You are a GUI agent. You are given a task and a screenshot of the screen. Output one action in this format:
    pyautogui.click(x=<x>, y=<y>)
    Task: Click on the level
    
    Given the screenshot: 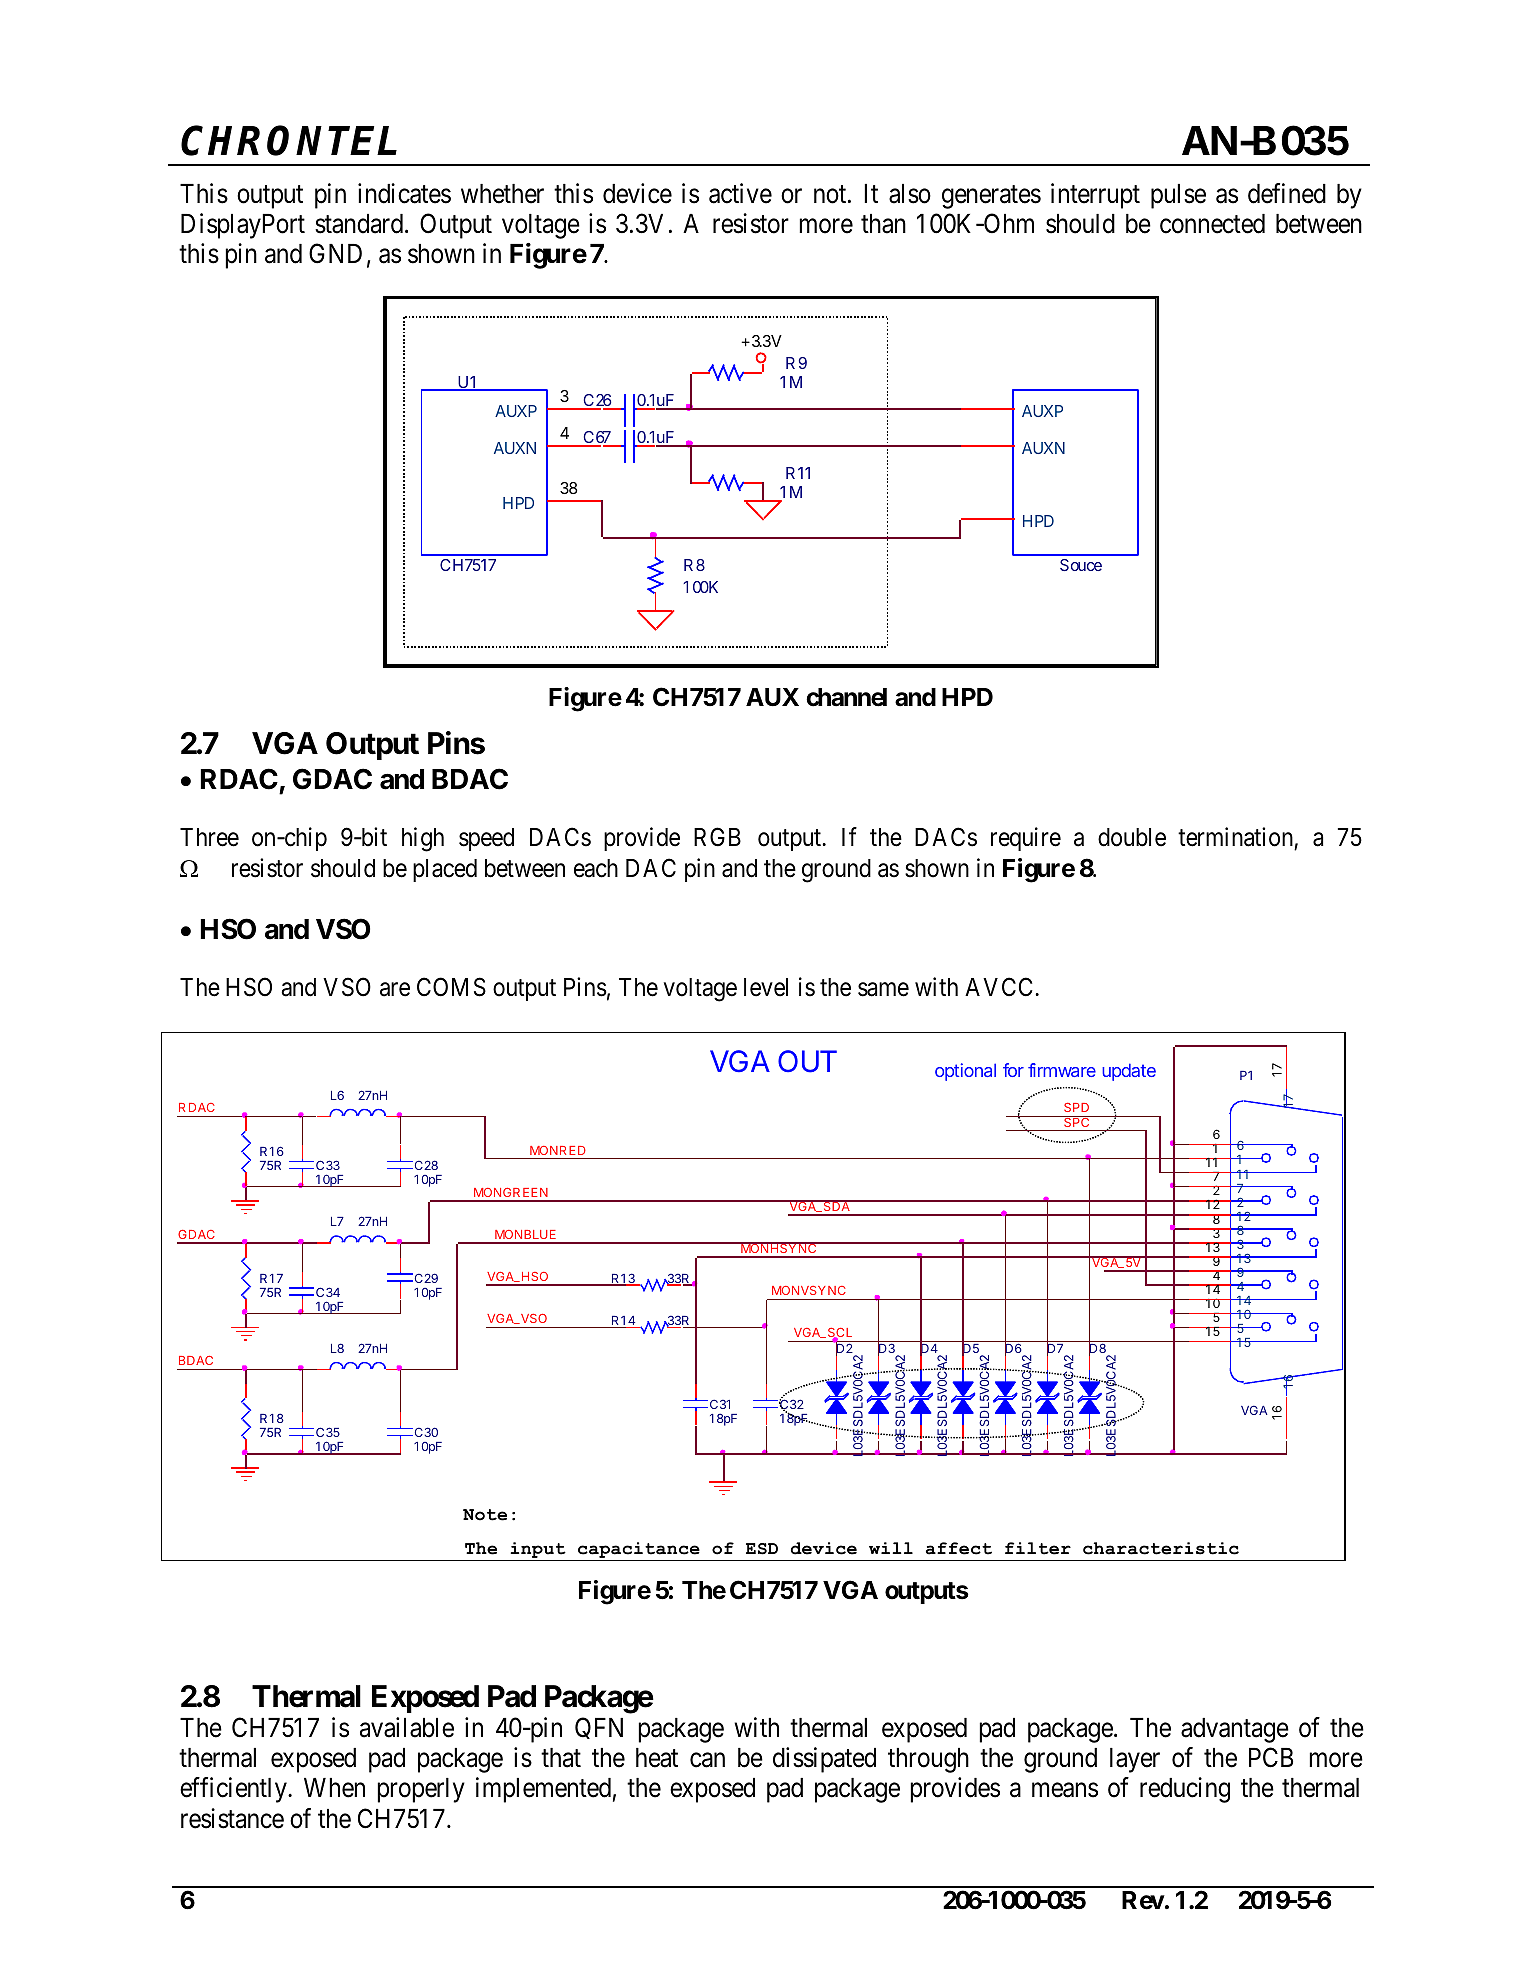 What is the action you would take?
    pyautogui.click(x=766, y=987)
